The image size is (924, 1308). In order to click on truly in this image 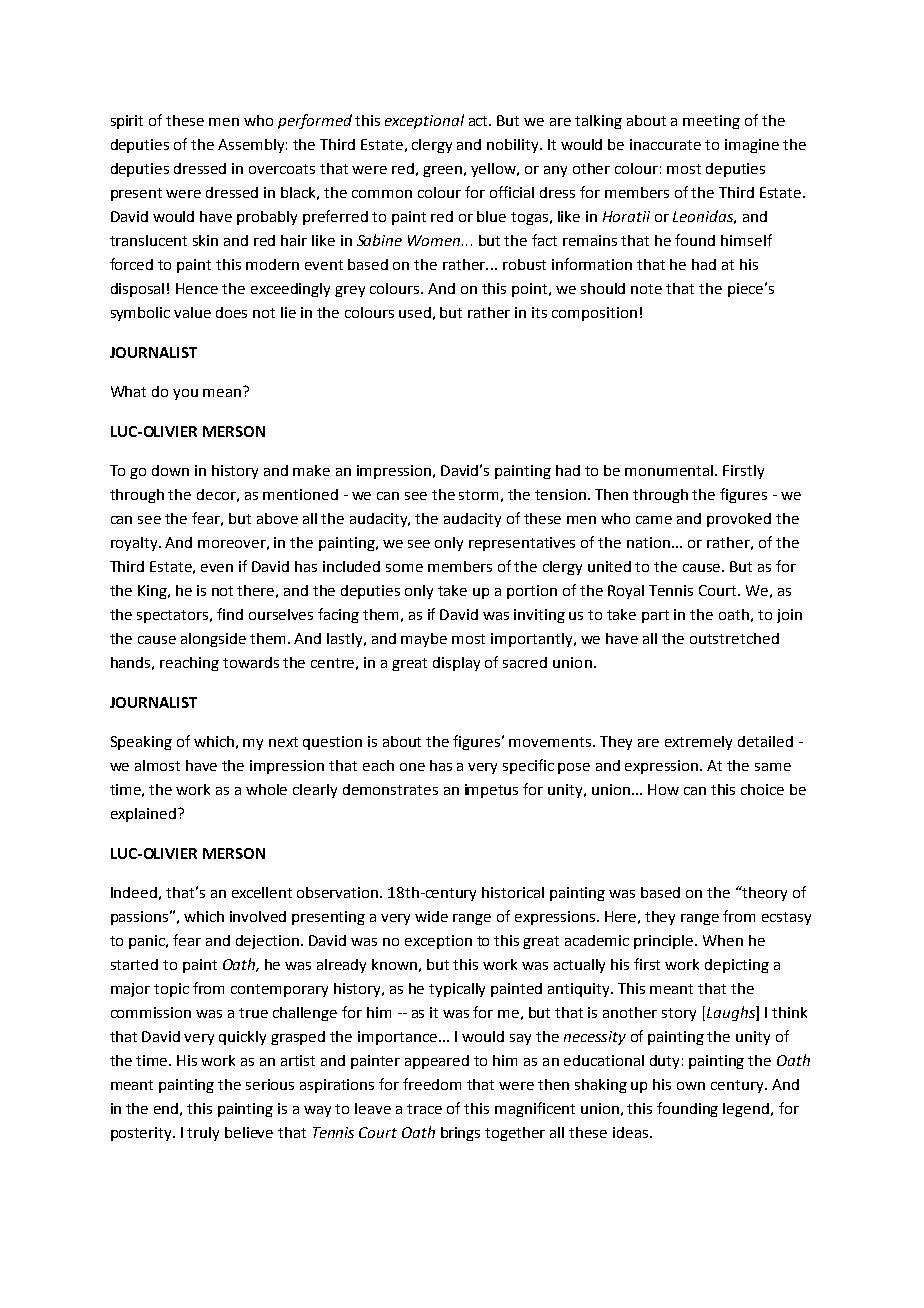, I will do `click(203, 1134)`.
